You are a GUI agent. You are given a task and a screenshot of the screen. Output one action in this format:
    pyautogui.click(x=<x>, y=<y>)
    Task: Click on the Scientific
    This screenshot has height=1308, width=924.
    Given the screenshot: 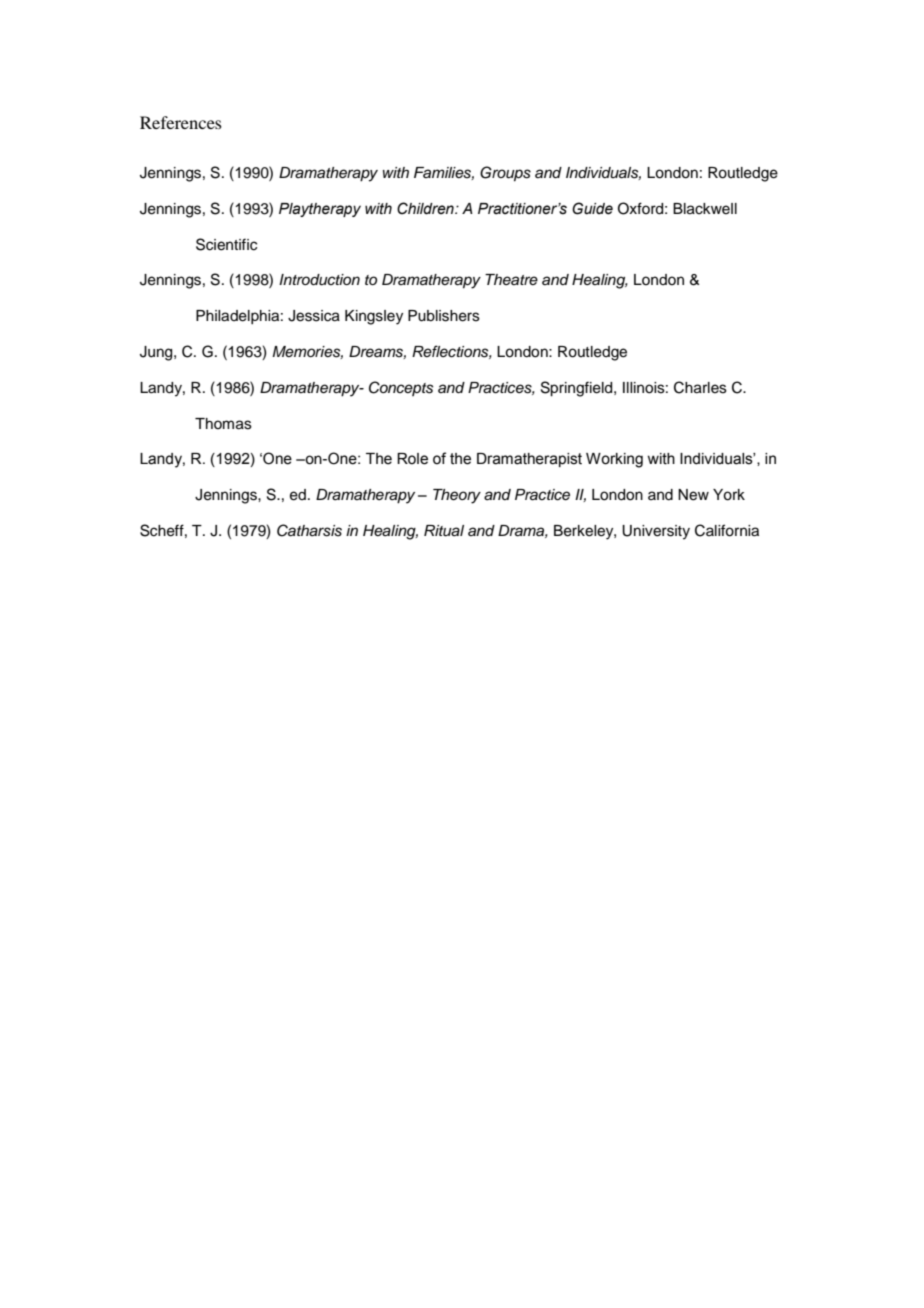 What is the action you would take?
    pyautogui.click(x=226, y=244)
